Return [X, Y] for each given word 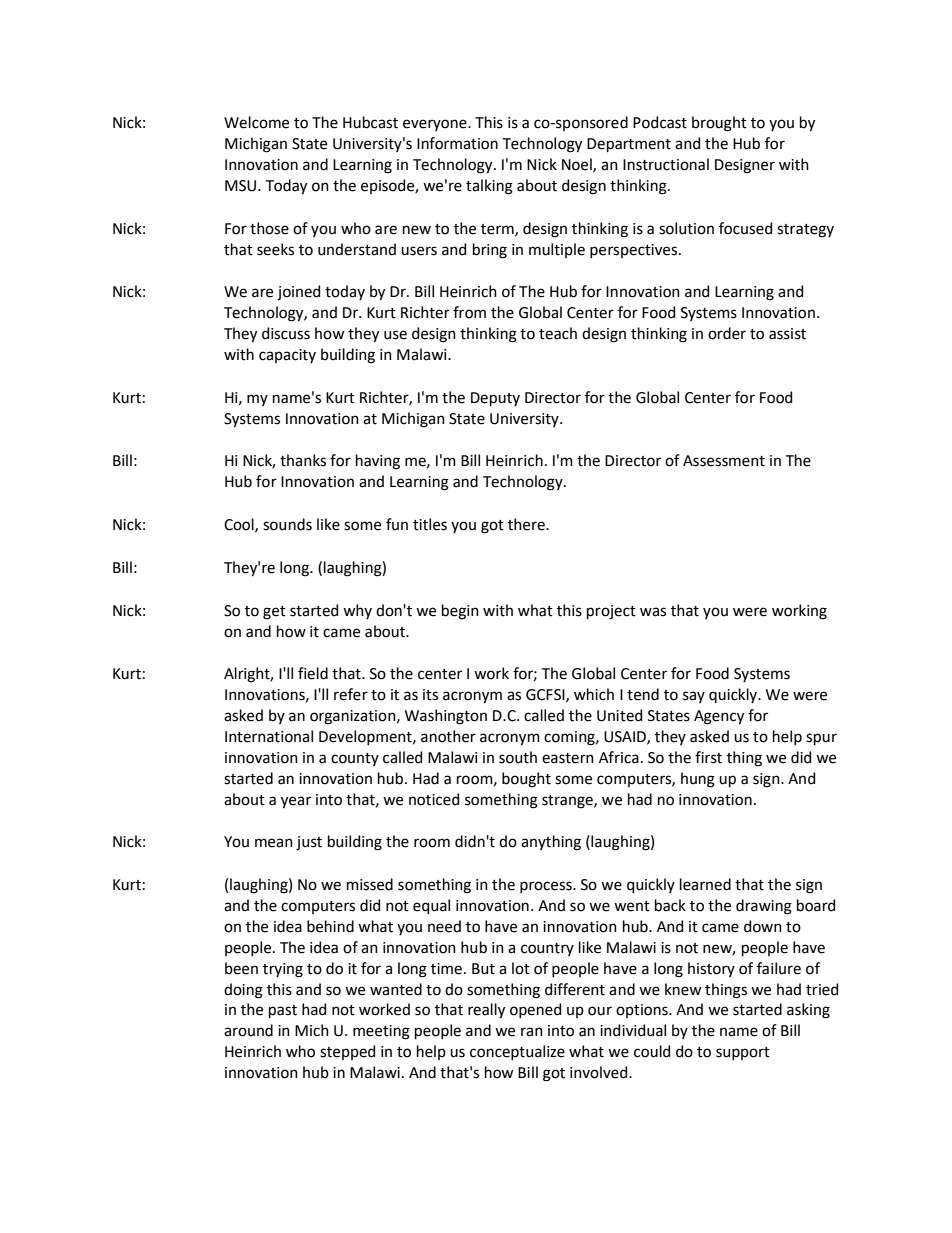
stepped [347, 1052]
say [694, 697]
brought [719, 124]
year [296, 802]
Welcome [256, 122]
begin [460, 612]
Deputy [495, 399]
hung [698, 780]
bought [526, 780]
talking [489, 187]
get [274, 613]
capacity [287, 356]
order [727, 333]
